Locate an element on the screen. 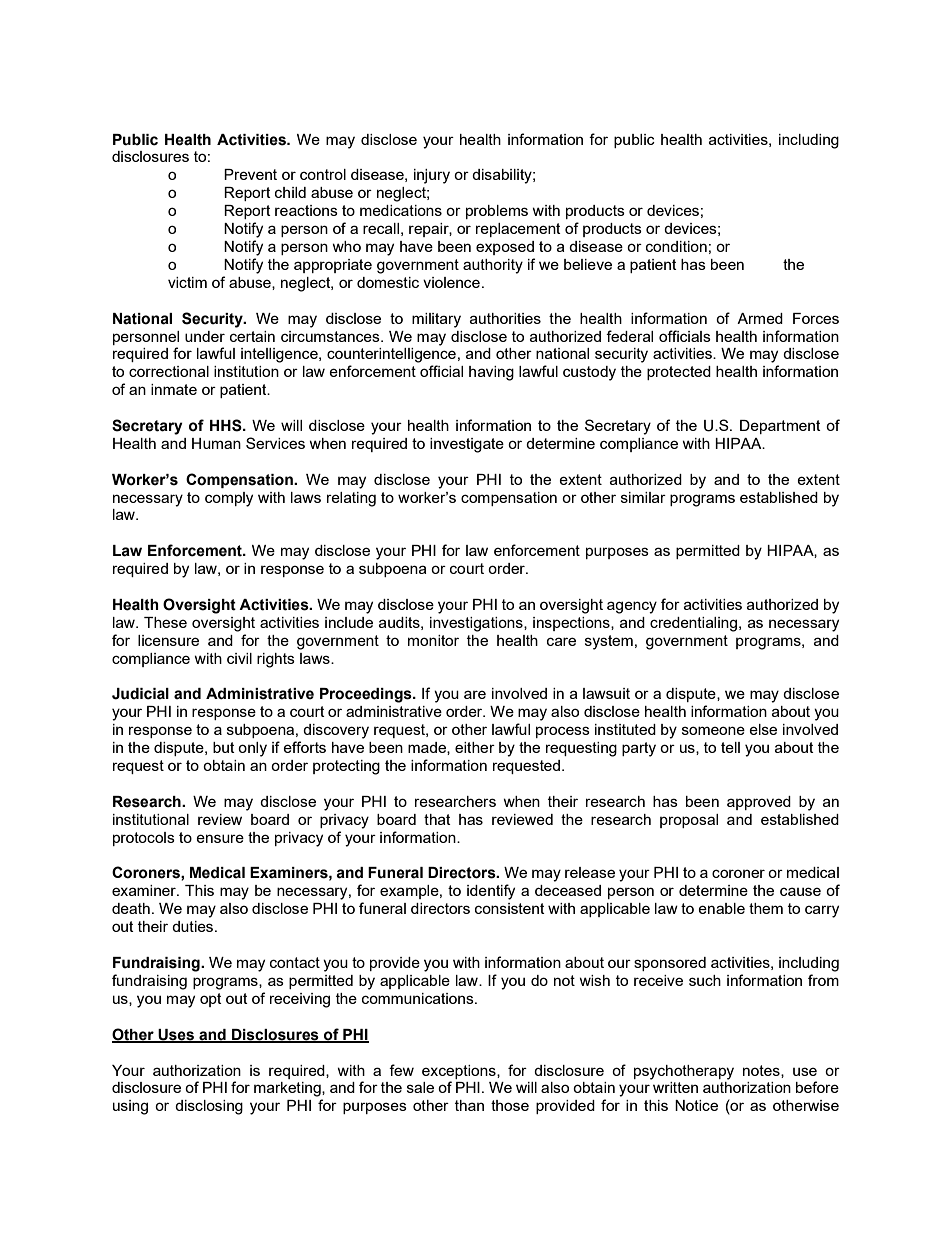 The width and height of the screenshot is (952, 1233). either is located at coordinates (475, 747).
